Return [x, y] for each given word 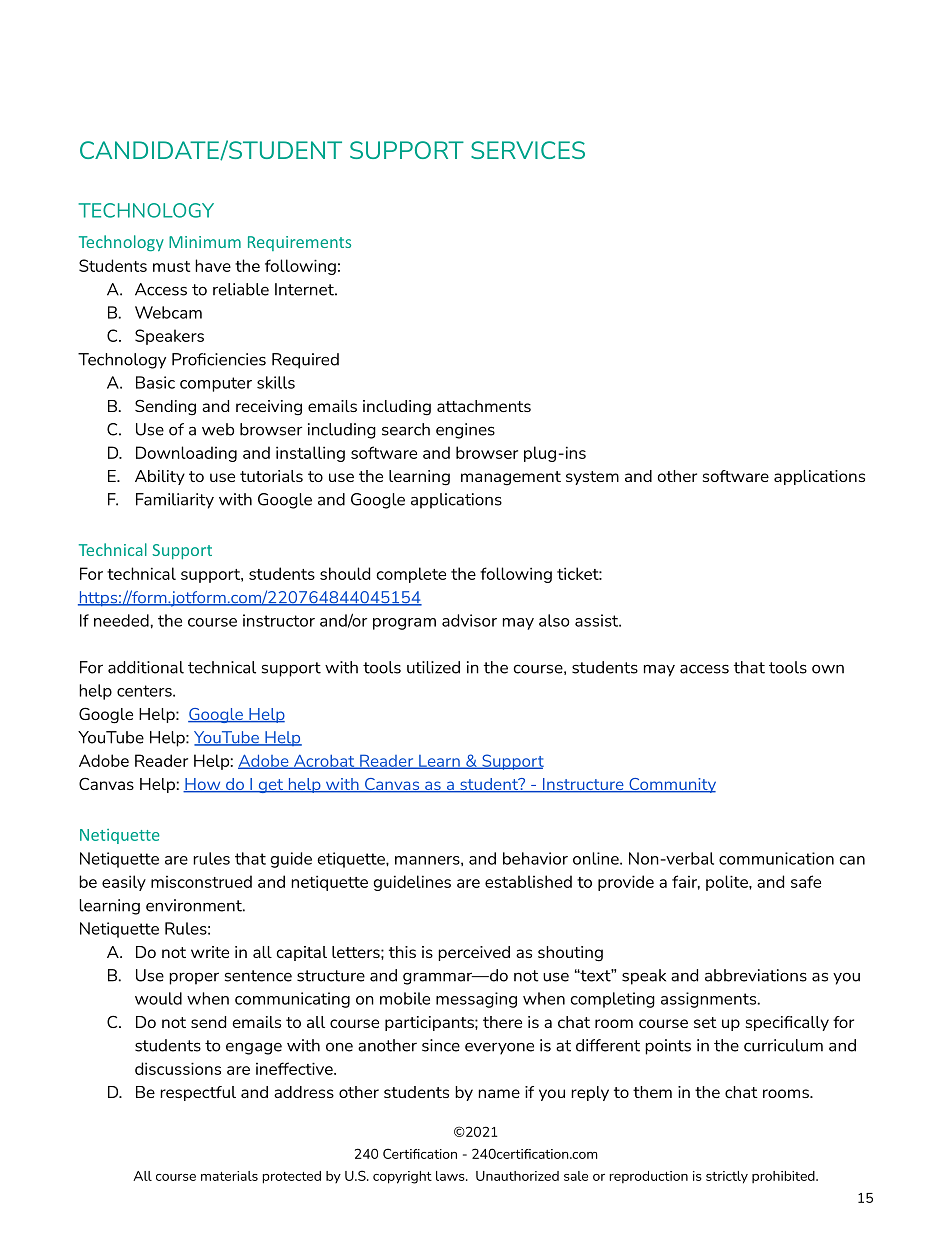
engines [465, 431]
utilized [433, 667]
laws [451, 1176]
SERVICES [528, 150]
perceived [474, 953]
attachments [484, 406]
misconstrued [201, 881]
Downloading [186, 454]
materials [229, 1176]
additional [146, 667]
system [592, 478]
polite [728, 883]
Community [671, 785]
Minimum [205, 242]
